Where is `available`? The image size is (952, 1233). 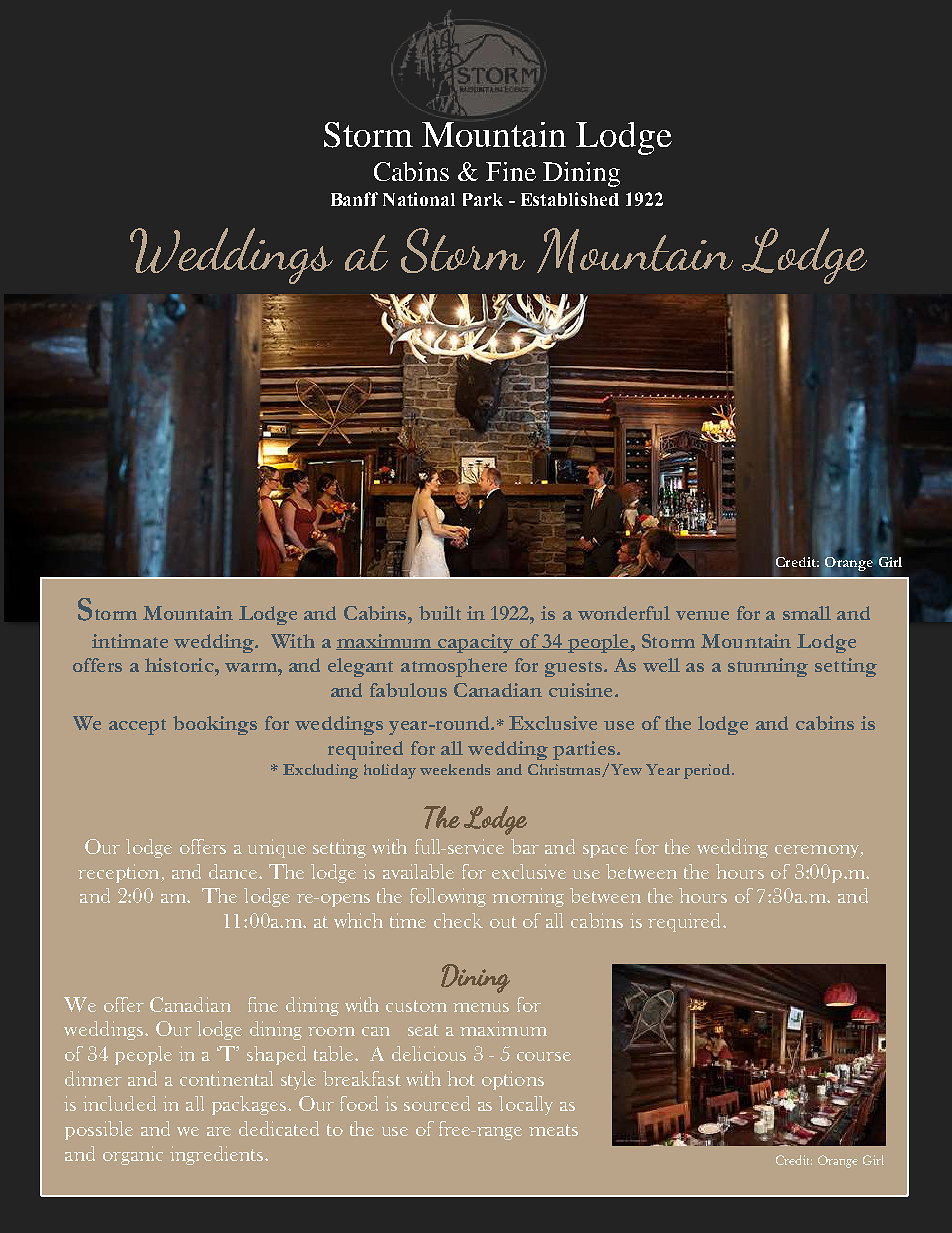 available is located at coordinates (418, 871).
